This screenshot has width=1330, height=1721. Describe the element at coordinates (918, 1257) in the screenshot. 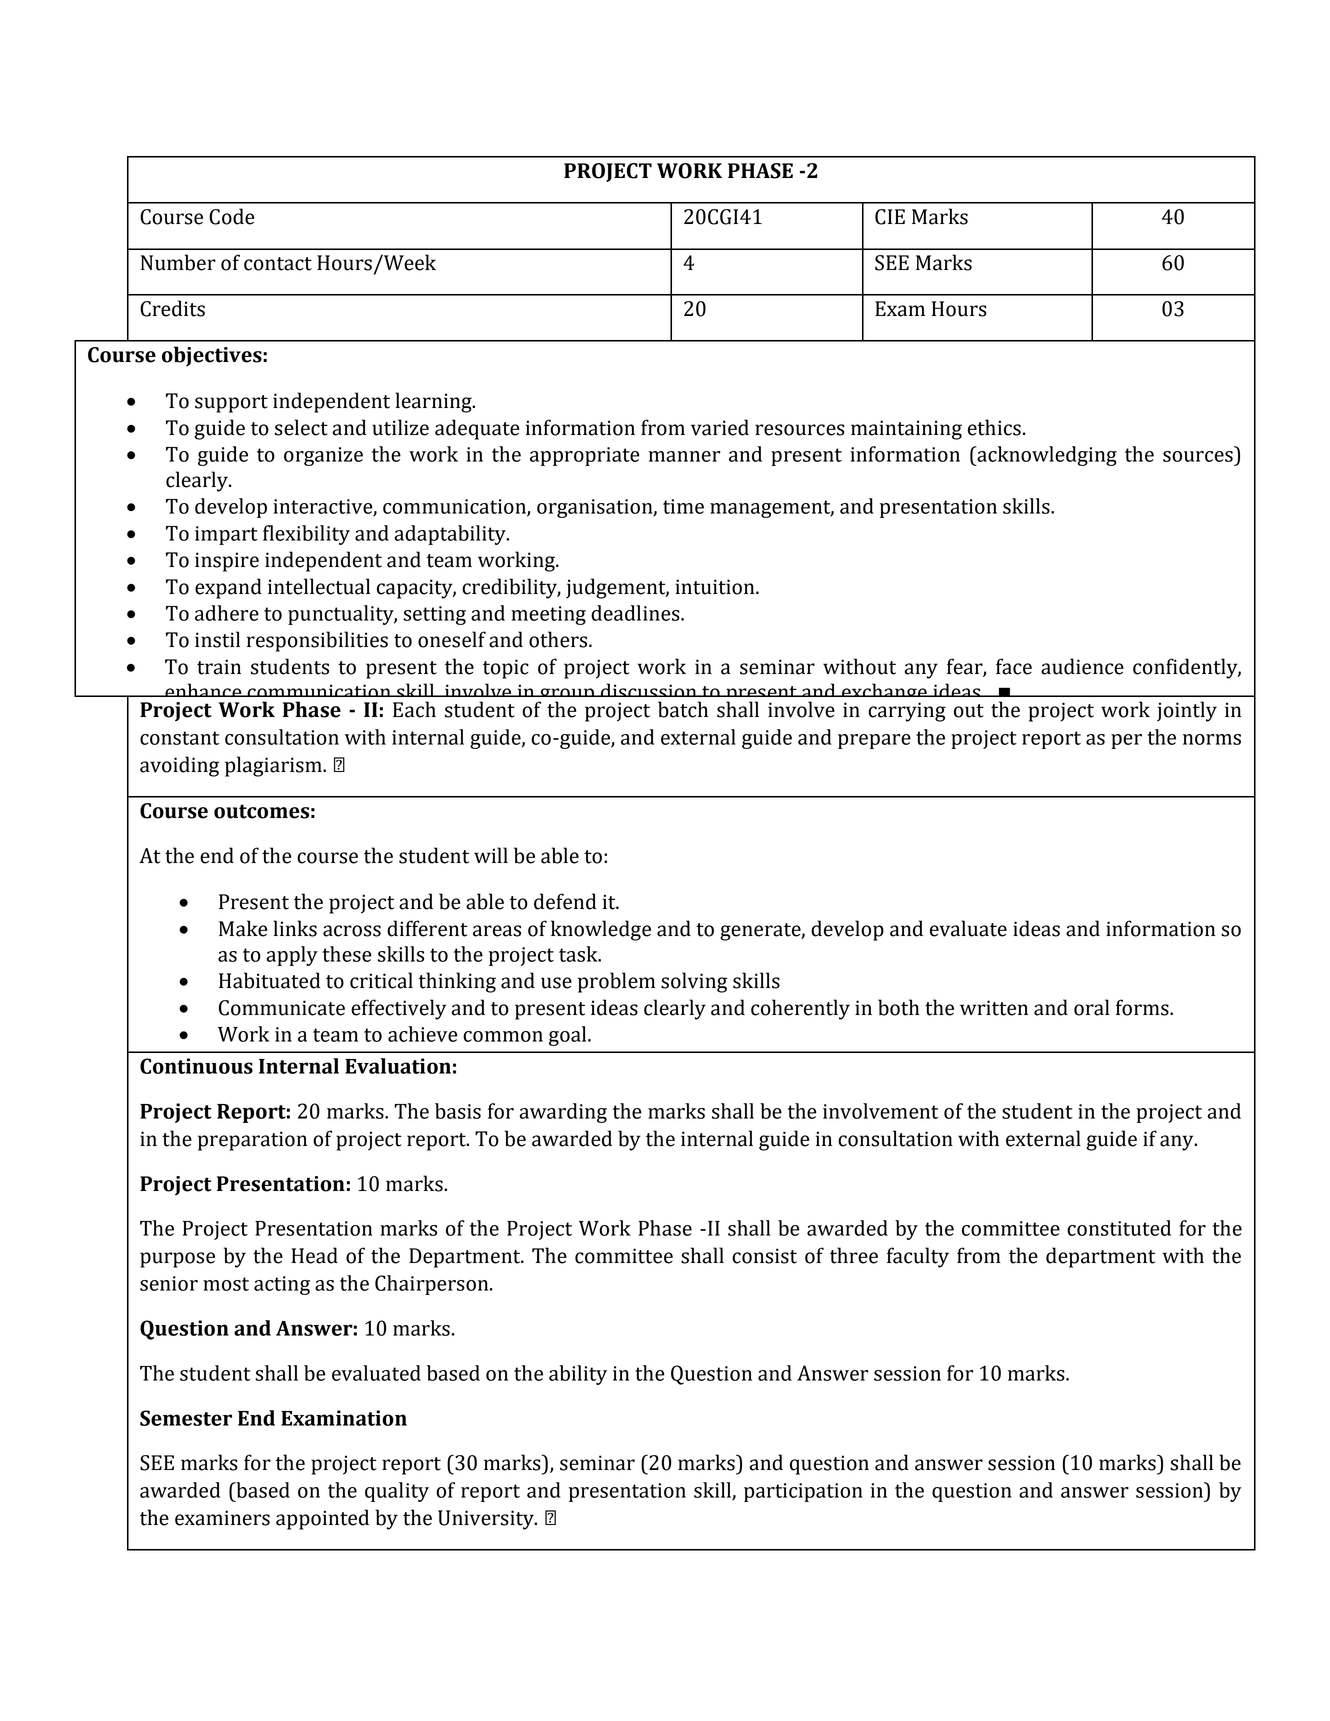

I see `faculty` at that location.
